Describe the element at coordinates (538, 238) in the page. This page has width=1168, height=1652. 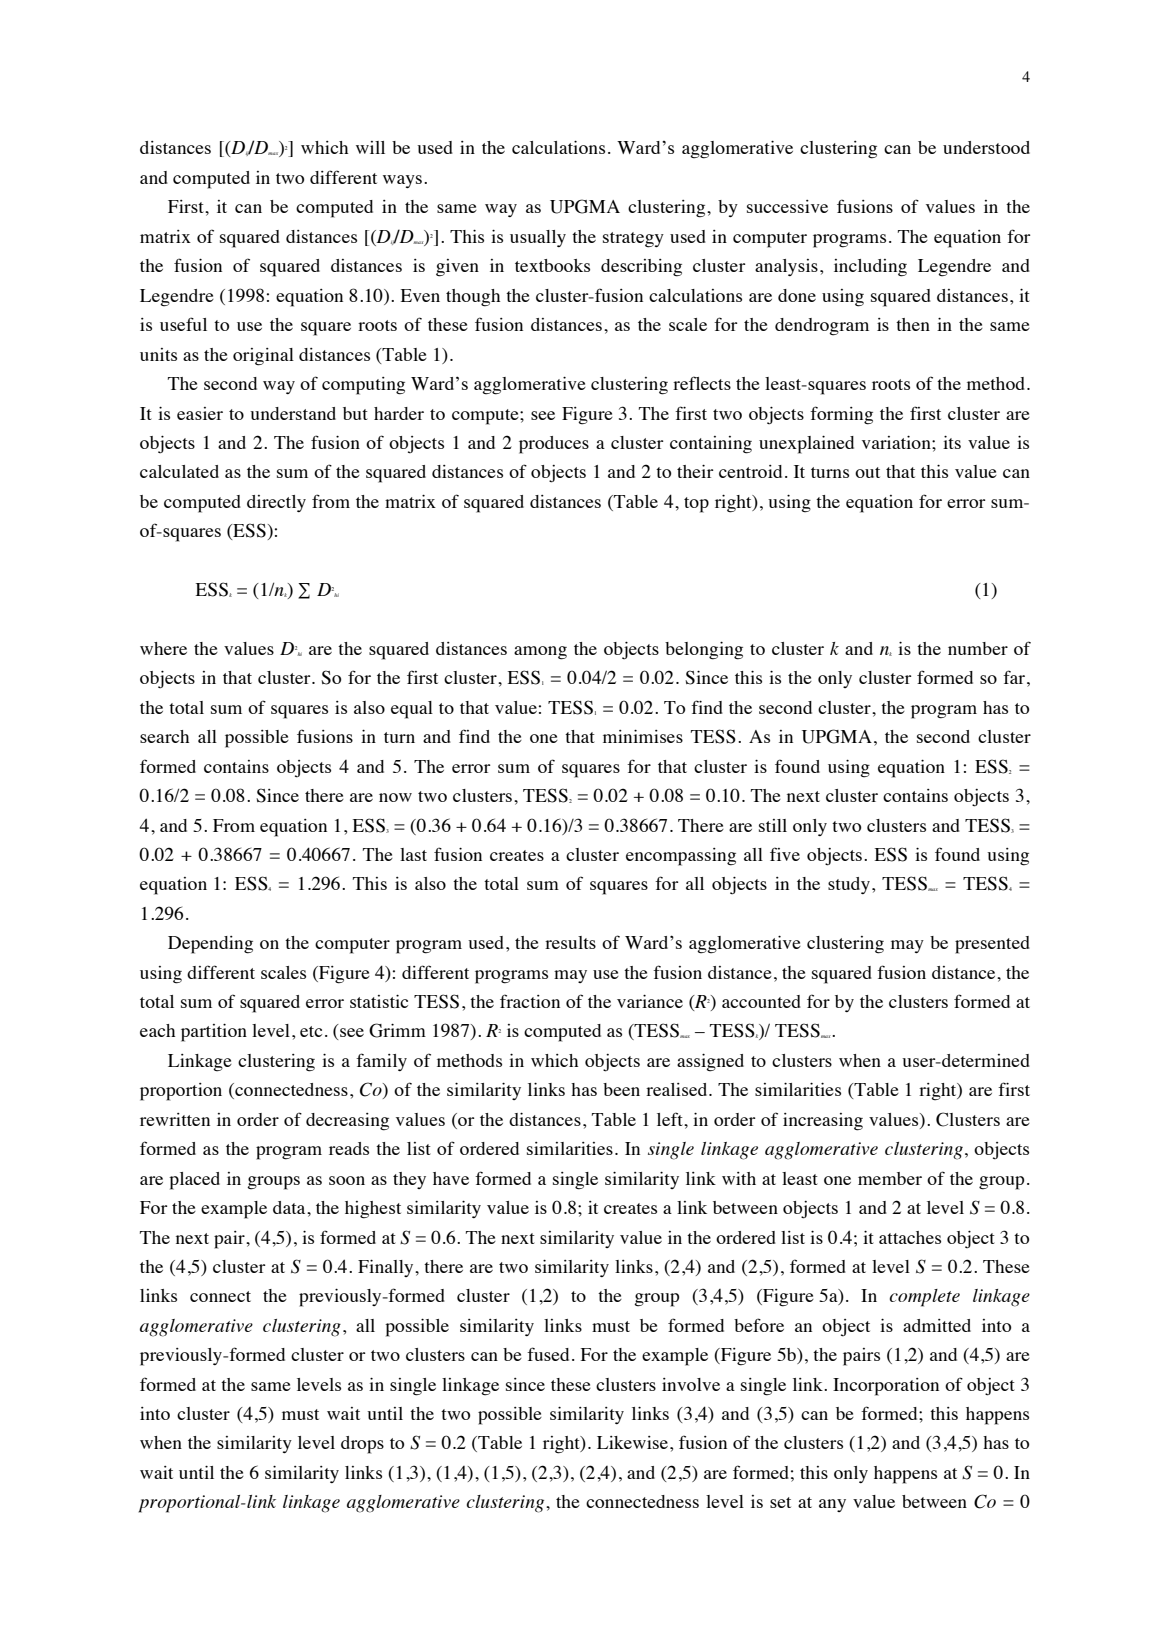
I see `usually` at that location.
